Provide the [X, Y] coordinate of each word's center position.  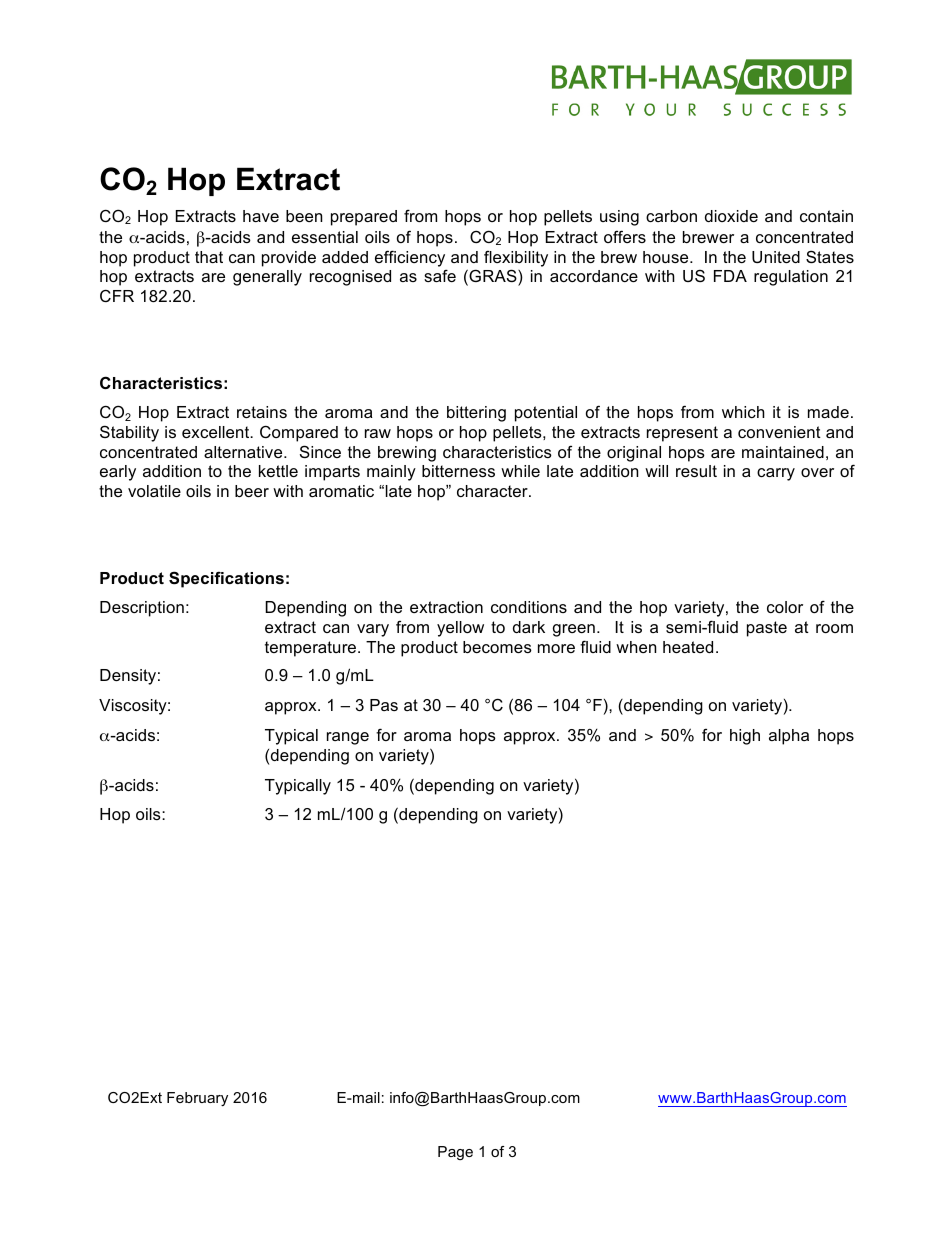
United [776, 257]
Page [455, 1153]
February [197, 1099]
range [348, 738]
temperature [312, 649]
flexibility [516, 258]
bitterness [458, 471]
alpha [789, 737]
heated [688, 647]
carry [776, 474]
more [556, 648]
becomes [497, 647]
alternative [244, 452]
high [745, 737]
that [209, 257]
